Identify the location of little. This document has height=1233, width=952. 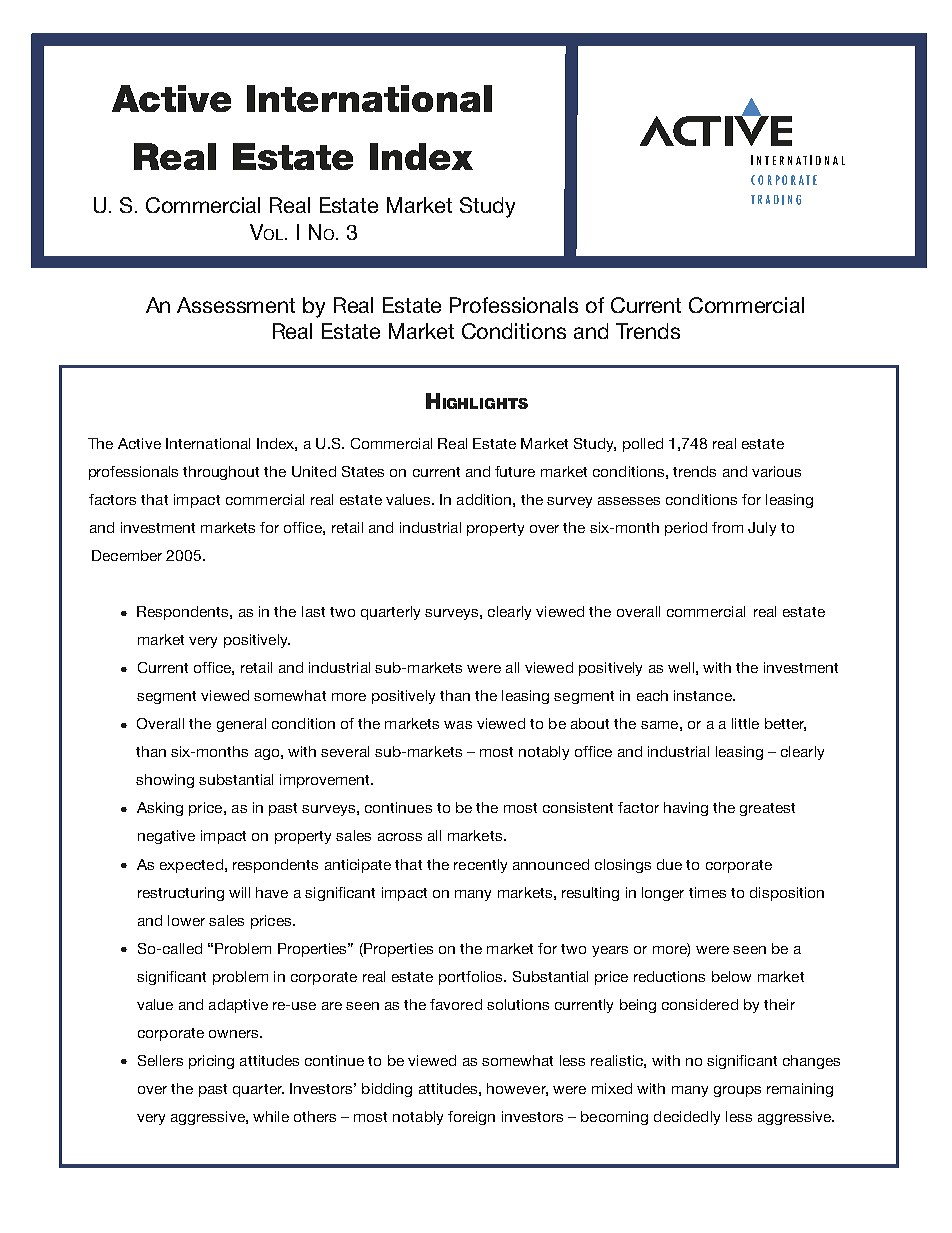
(745, 723).
